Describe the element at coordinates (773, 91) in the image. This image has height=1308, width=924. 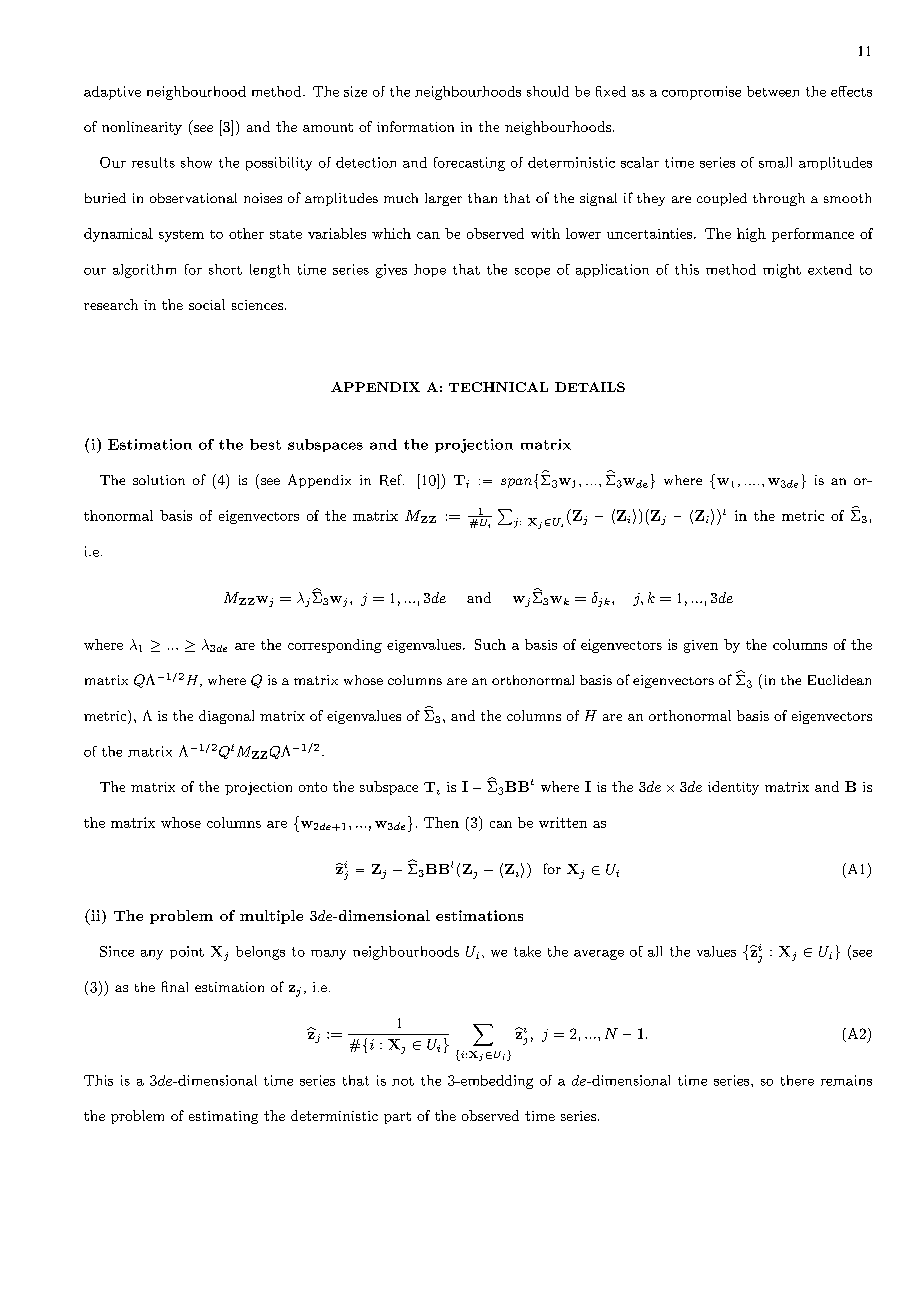
I see `between` at that location.
